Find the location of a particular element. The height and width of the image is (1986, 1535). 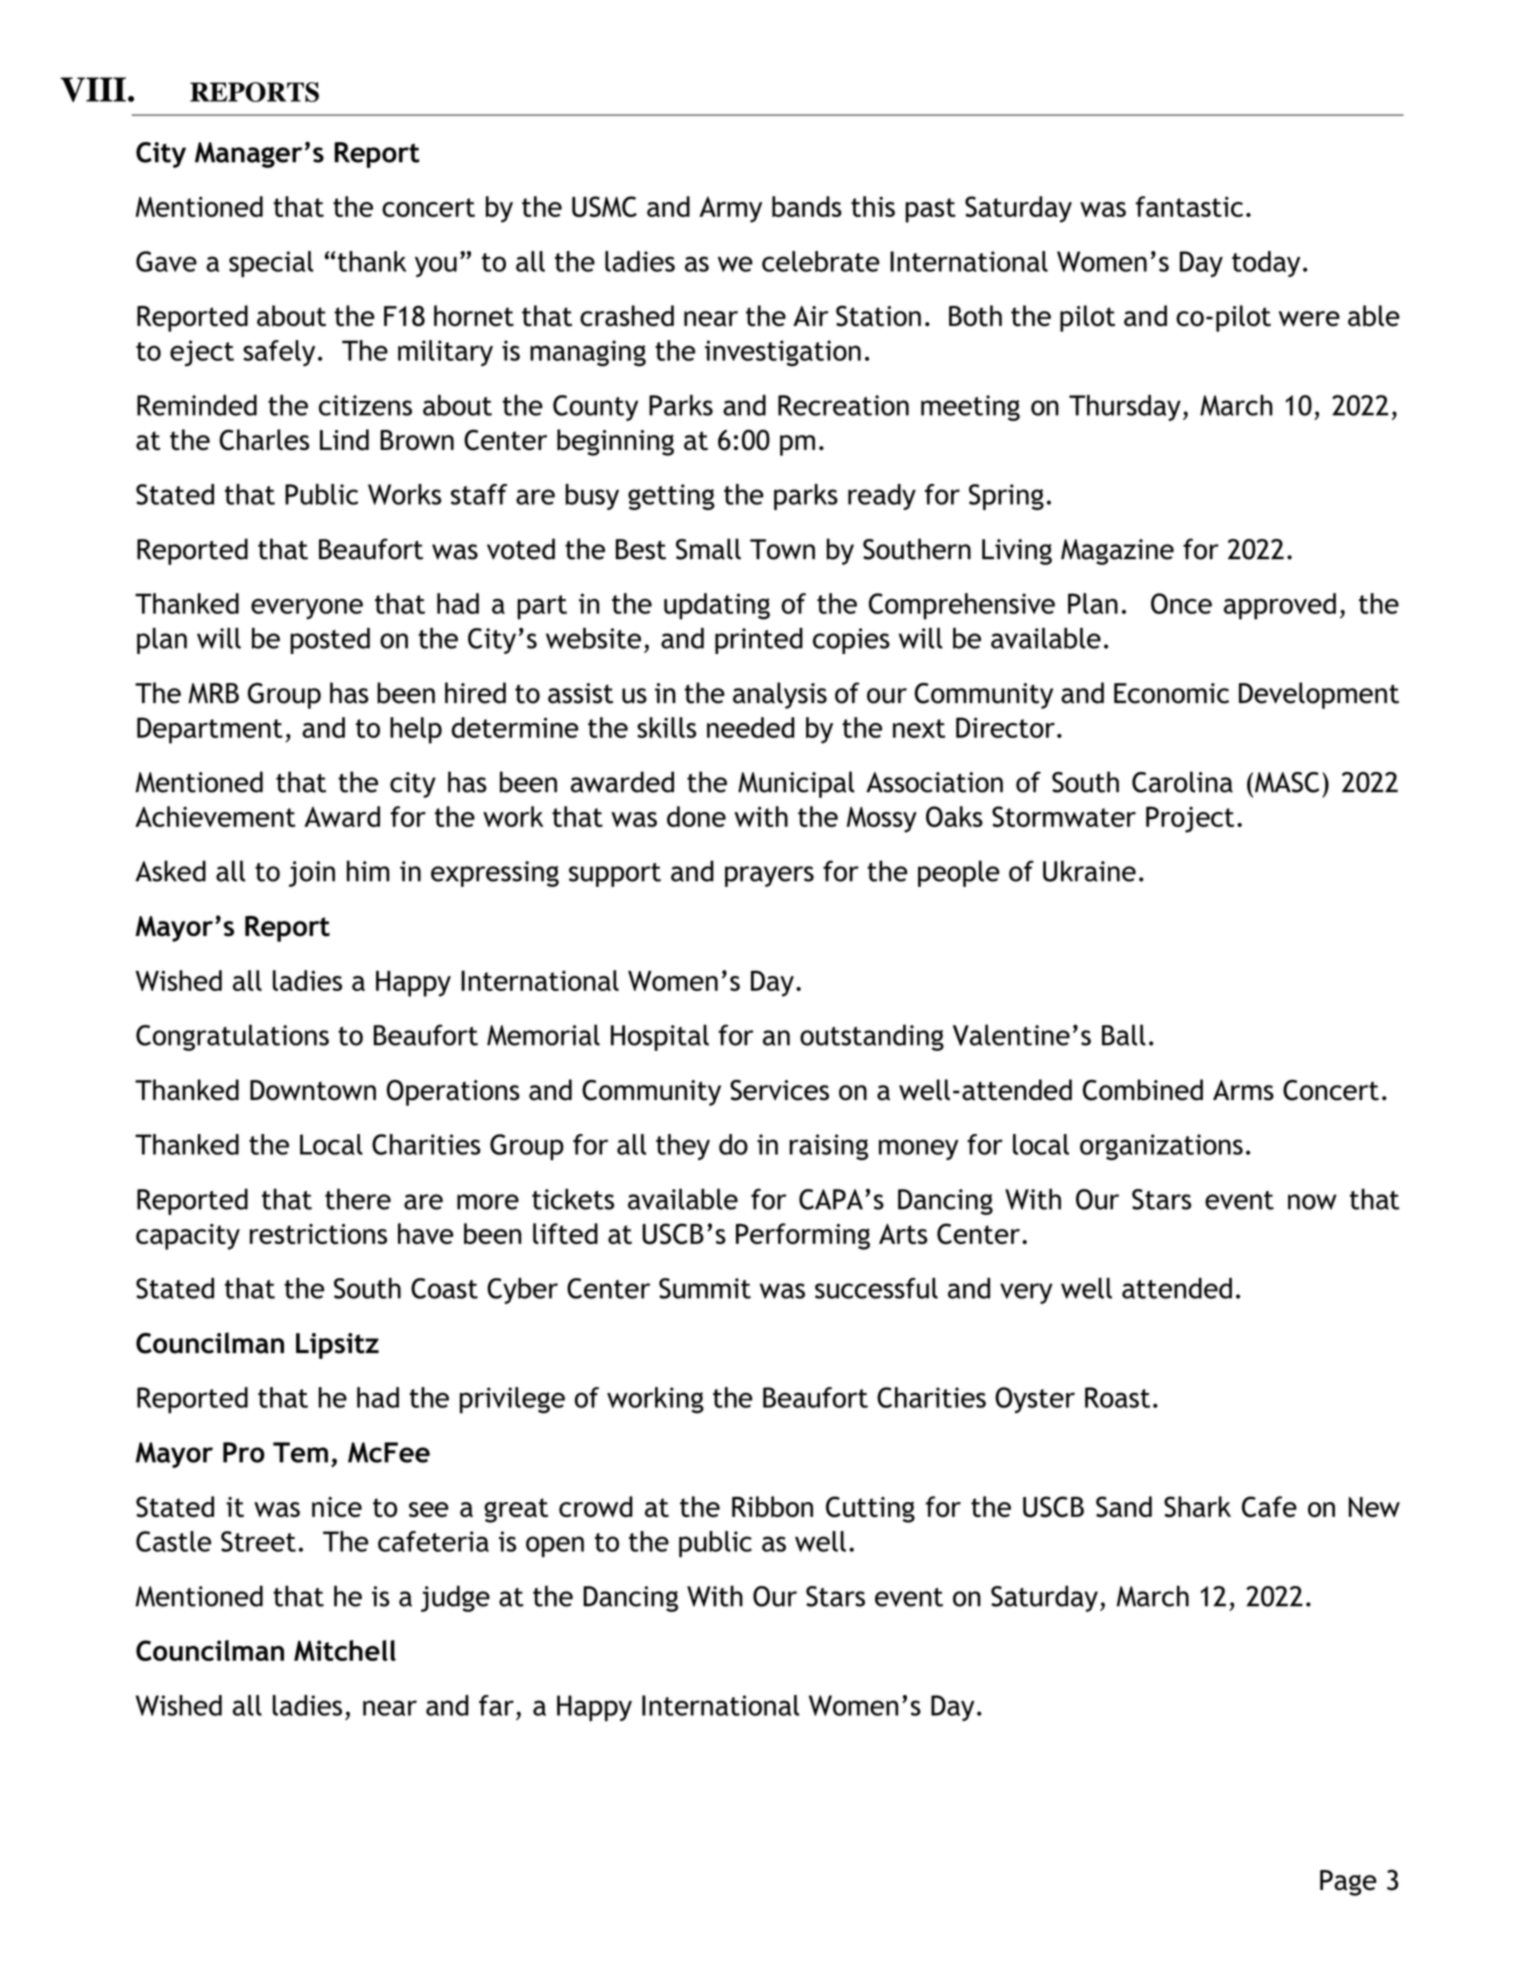

VIII is located at coordinates (93, 89).
